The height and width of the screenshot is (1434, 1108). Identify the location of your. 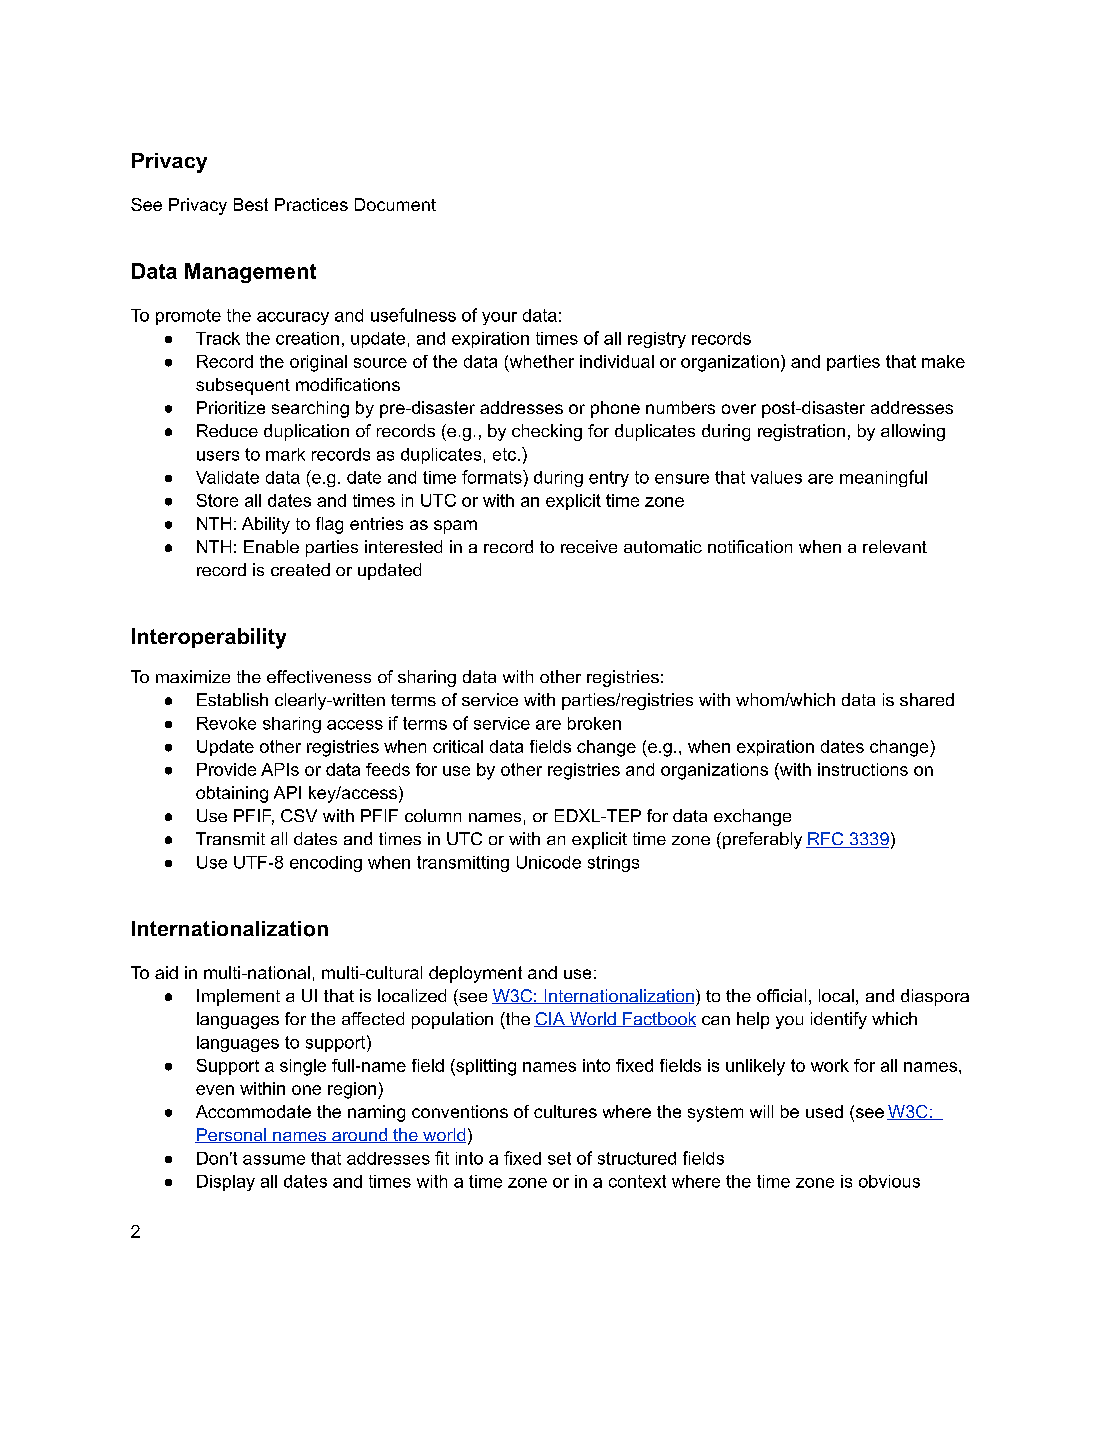
(499, 318).
